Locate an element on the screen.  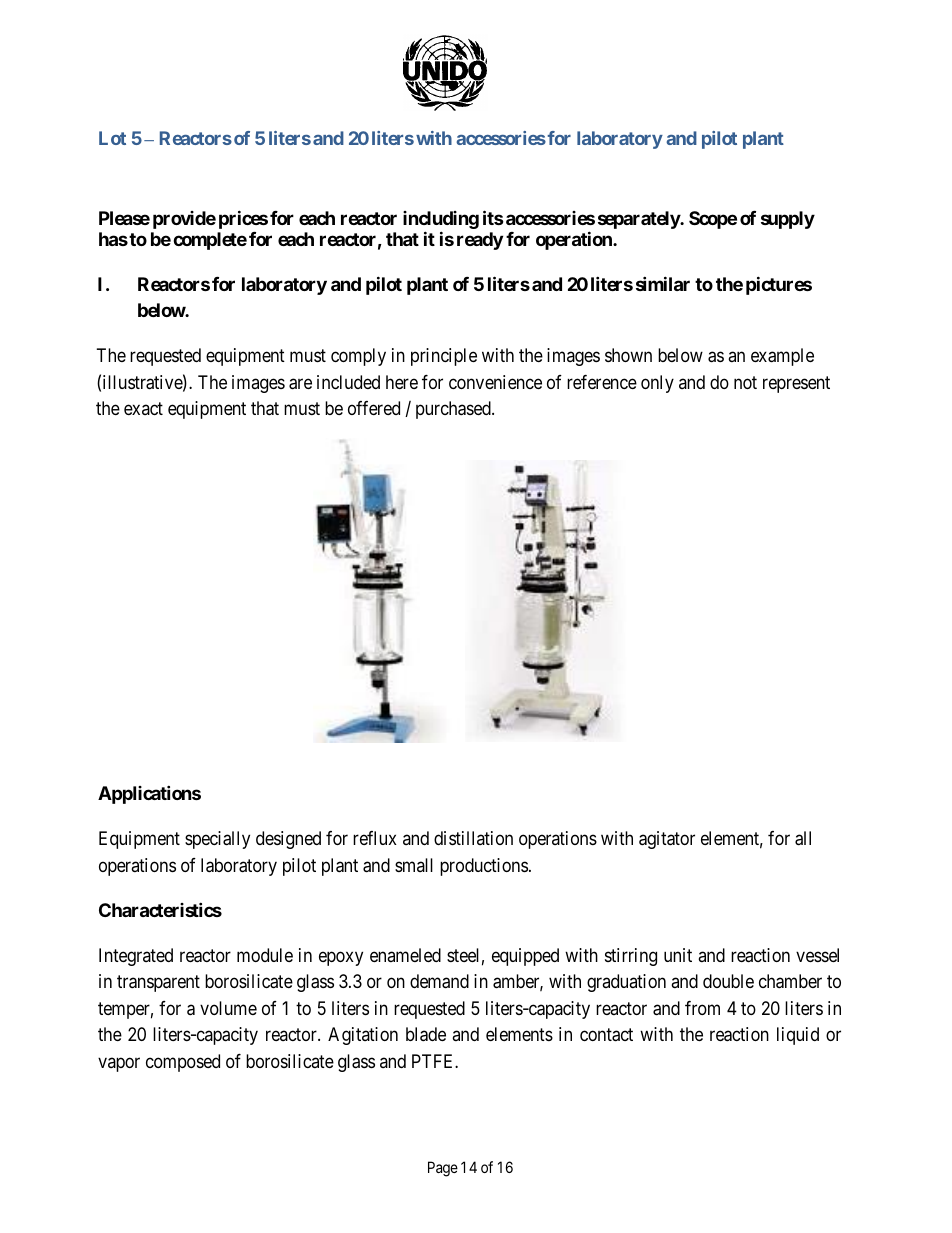
comply is located at coordinates (358, 357).
